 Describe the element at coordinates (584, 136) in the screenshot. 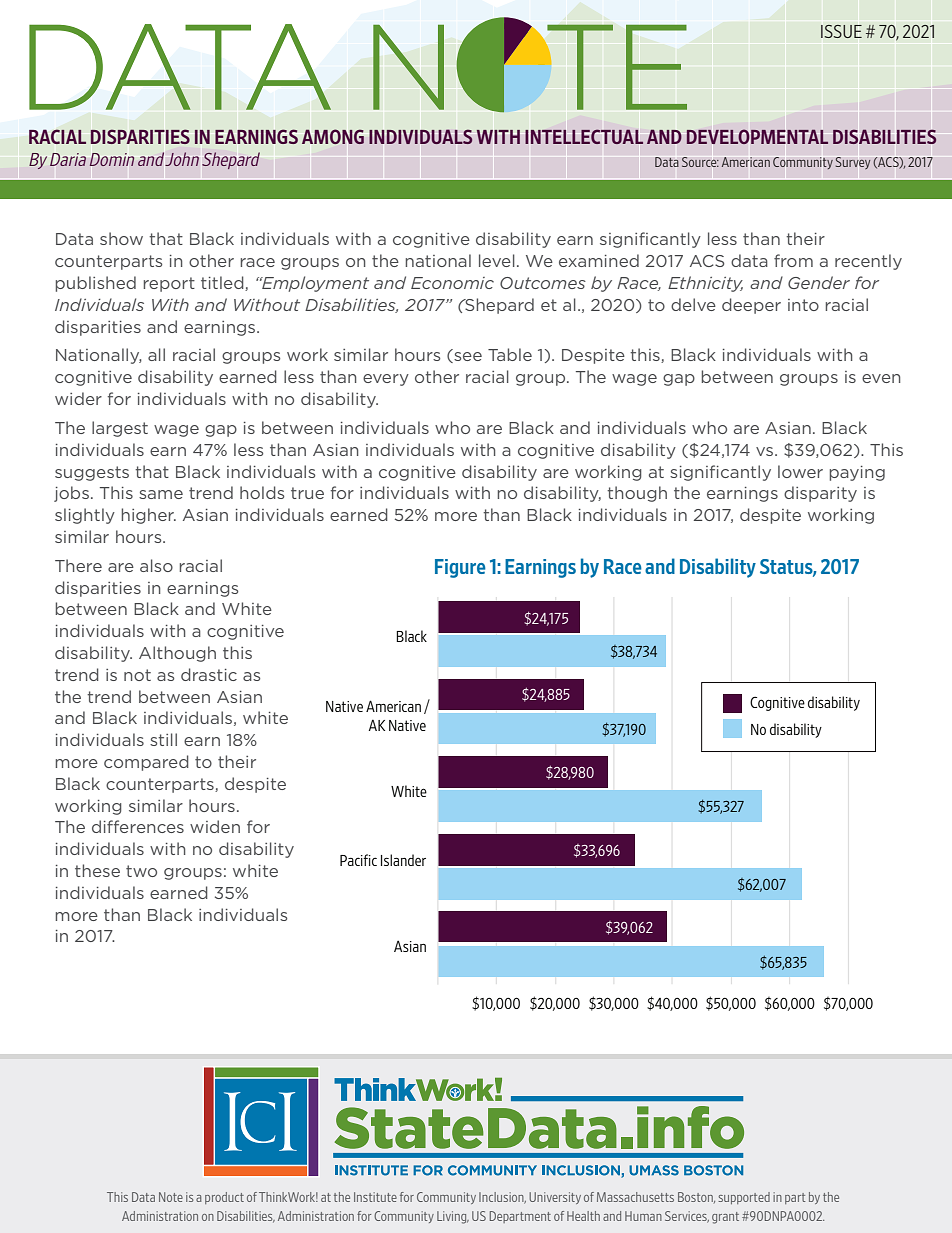

I see `INTELLECTUAL` at that location.
